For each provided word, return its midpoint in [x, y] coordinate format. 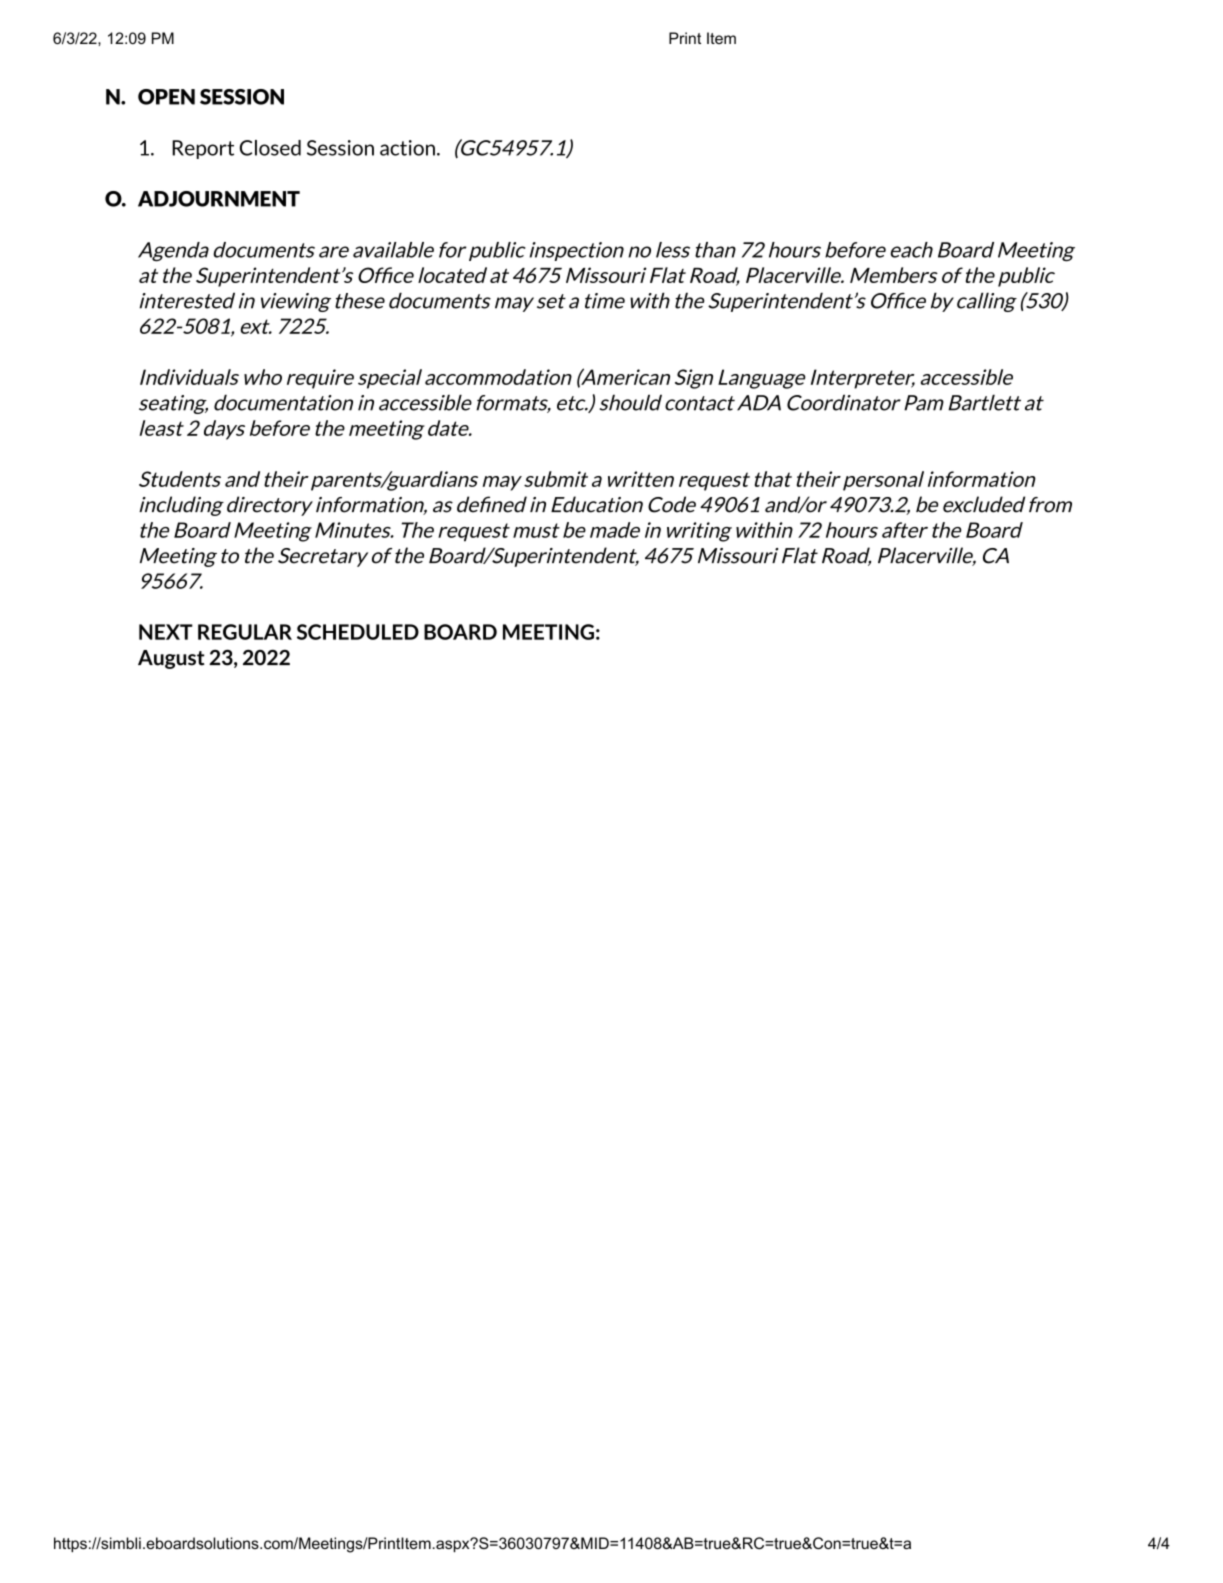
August [171, 659]
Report [203, 149]
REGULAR [245, 632]
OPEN [166, 97]
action [407, 148]
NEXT [166, 632]
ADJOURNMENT [219, 199]
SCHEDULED [358, 632]
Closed [270, 148]
